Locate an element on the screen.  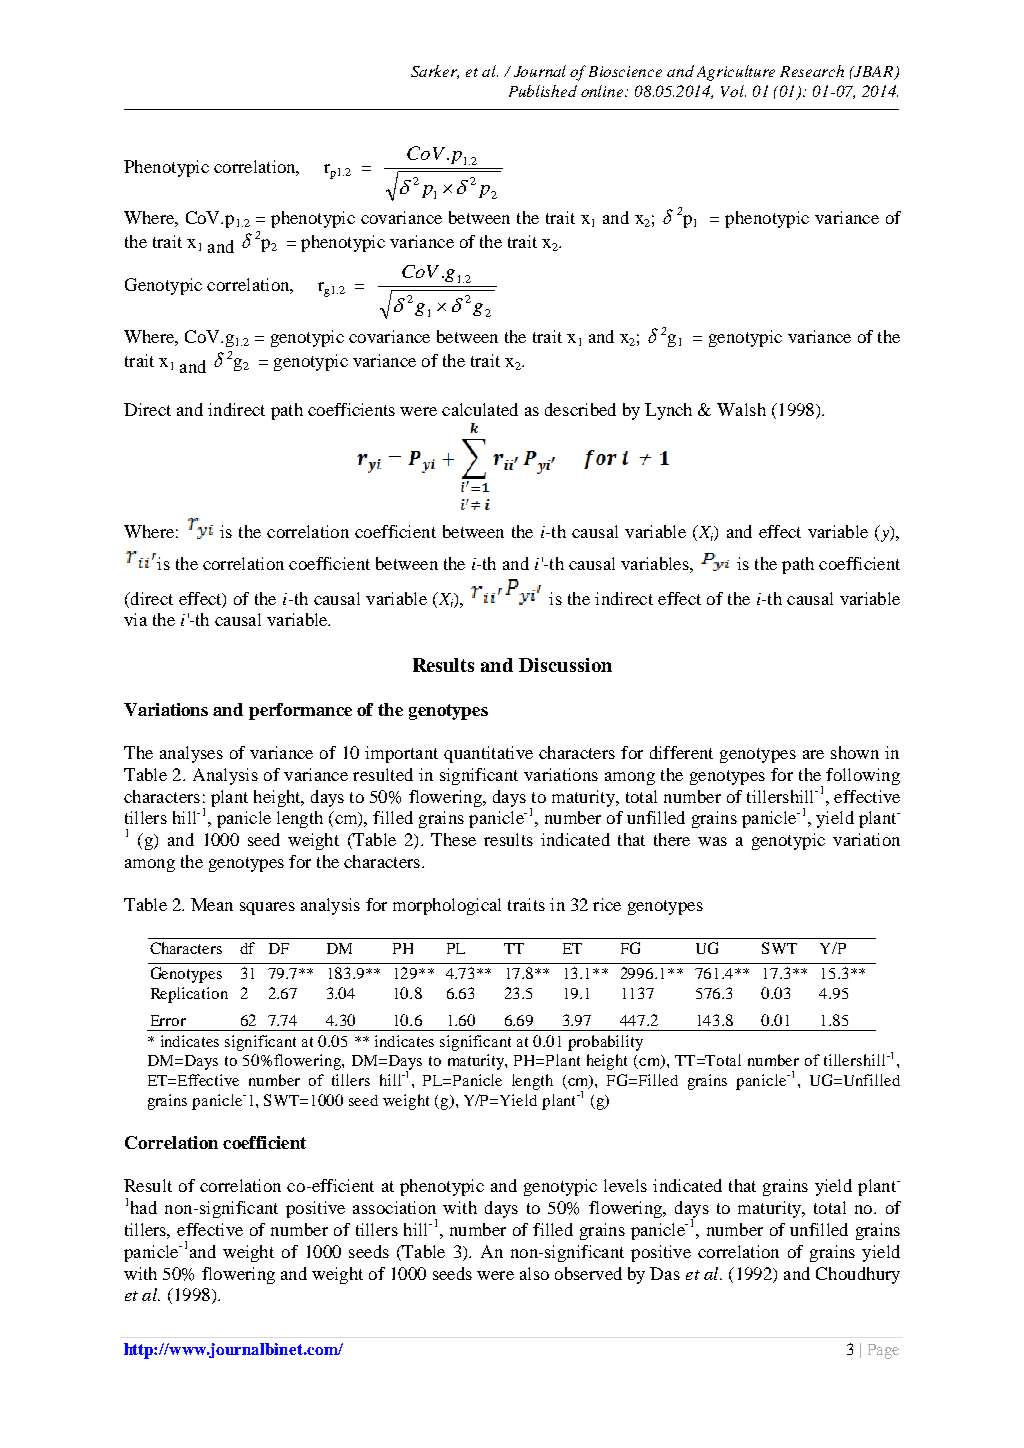
analyses is located at coordinates (191, 754).
